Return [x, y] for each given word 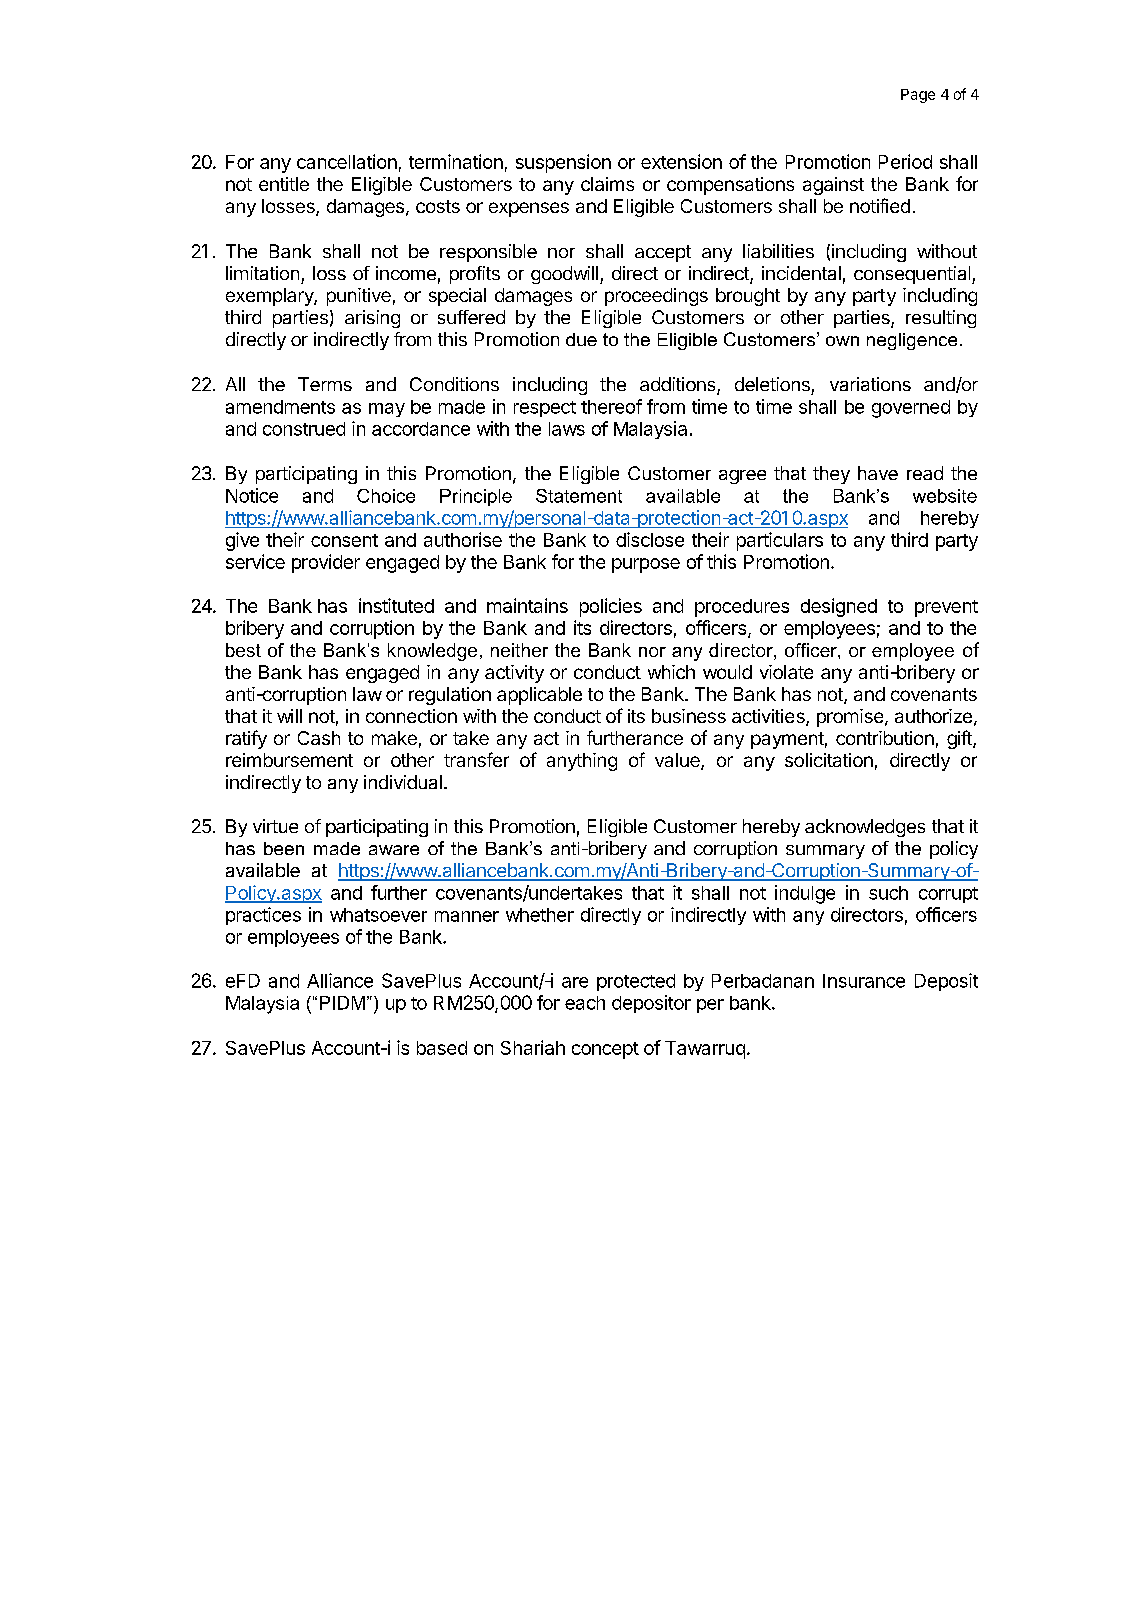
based [442, 1048]
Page [918, 96]
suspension [563, 163]
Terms [325, 384]
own [842, 341]
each [585, 1003]
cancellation [347, 161]
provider [326, 563]
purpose [646, 565]
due [581, 339]
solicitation [829, 760]
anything [582, 762]
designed [839, 607]
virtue [275, 826]
